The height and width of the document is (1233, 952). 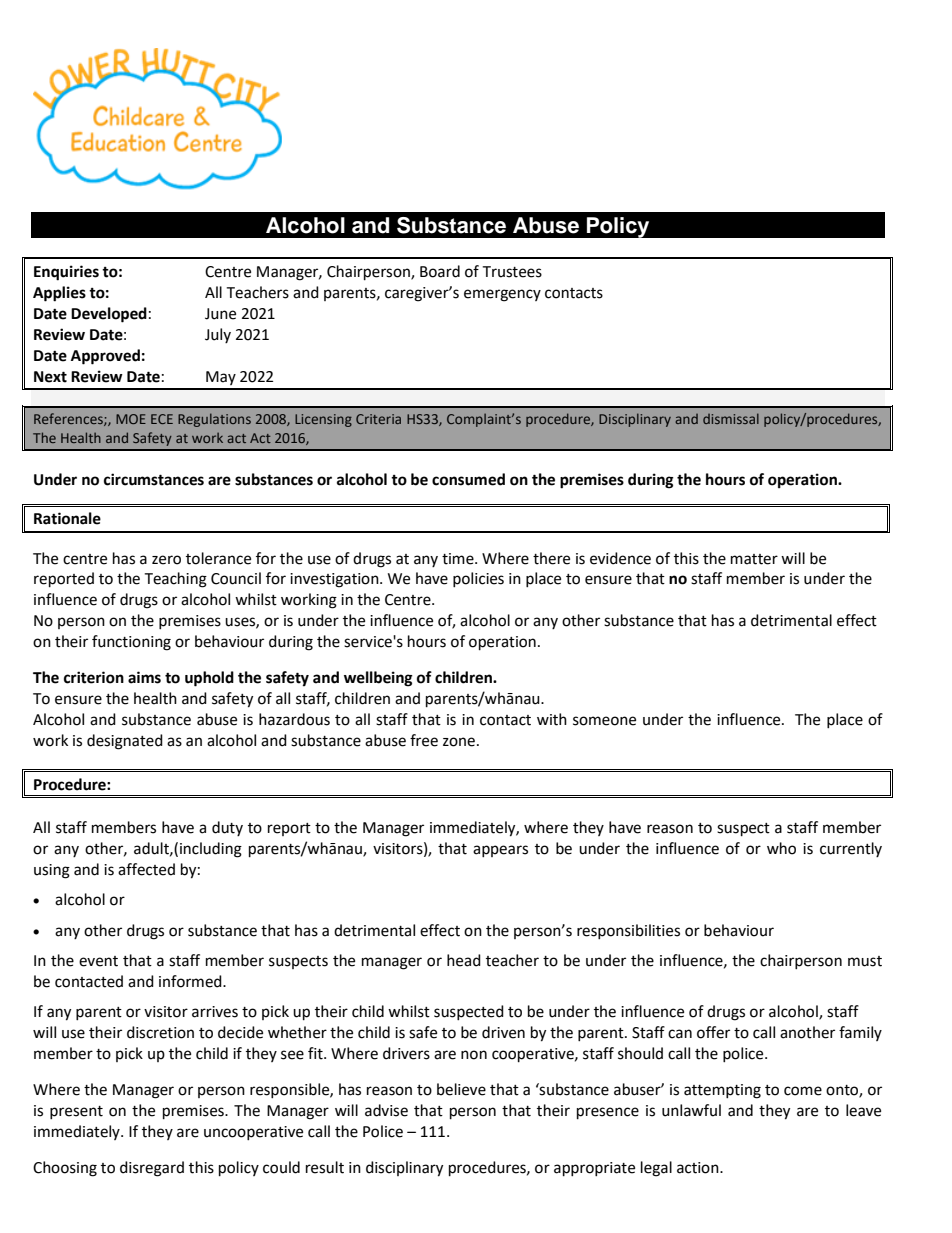 I want to click on functioning, so click(x=131, y=643).
